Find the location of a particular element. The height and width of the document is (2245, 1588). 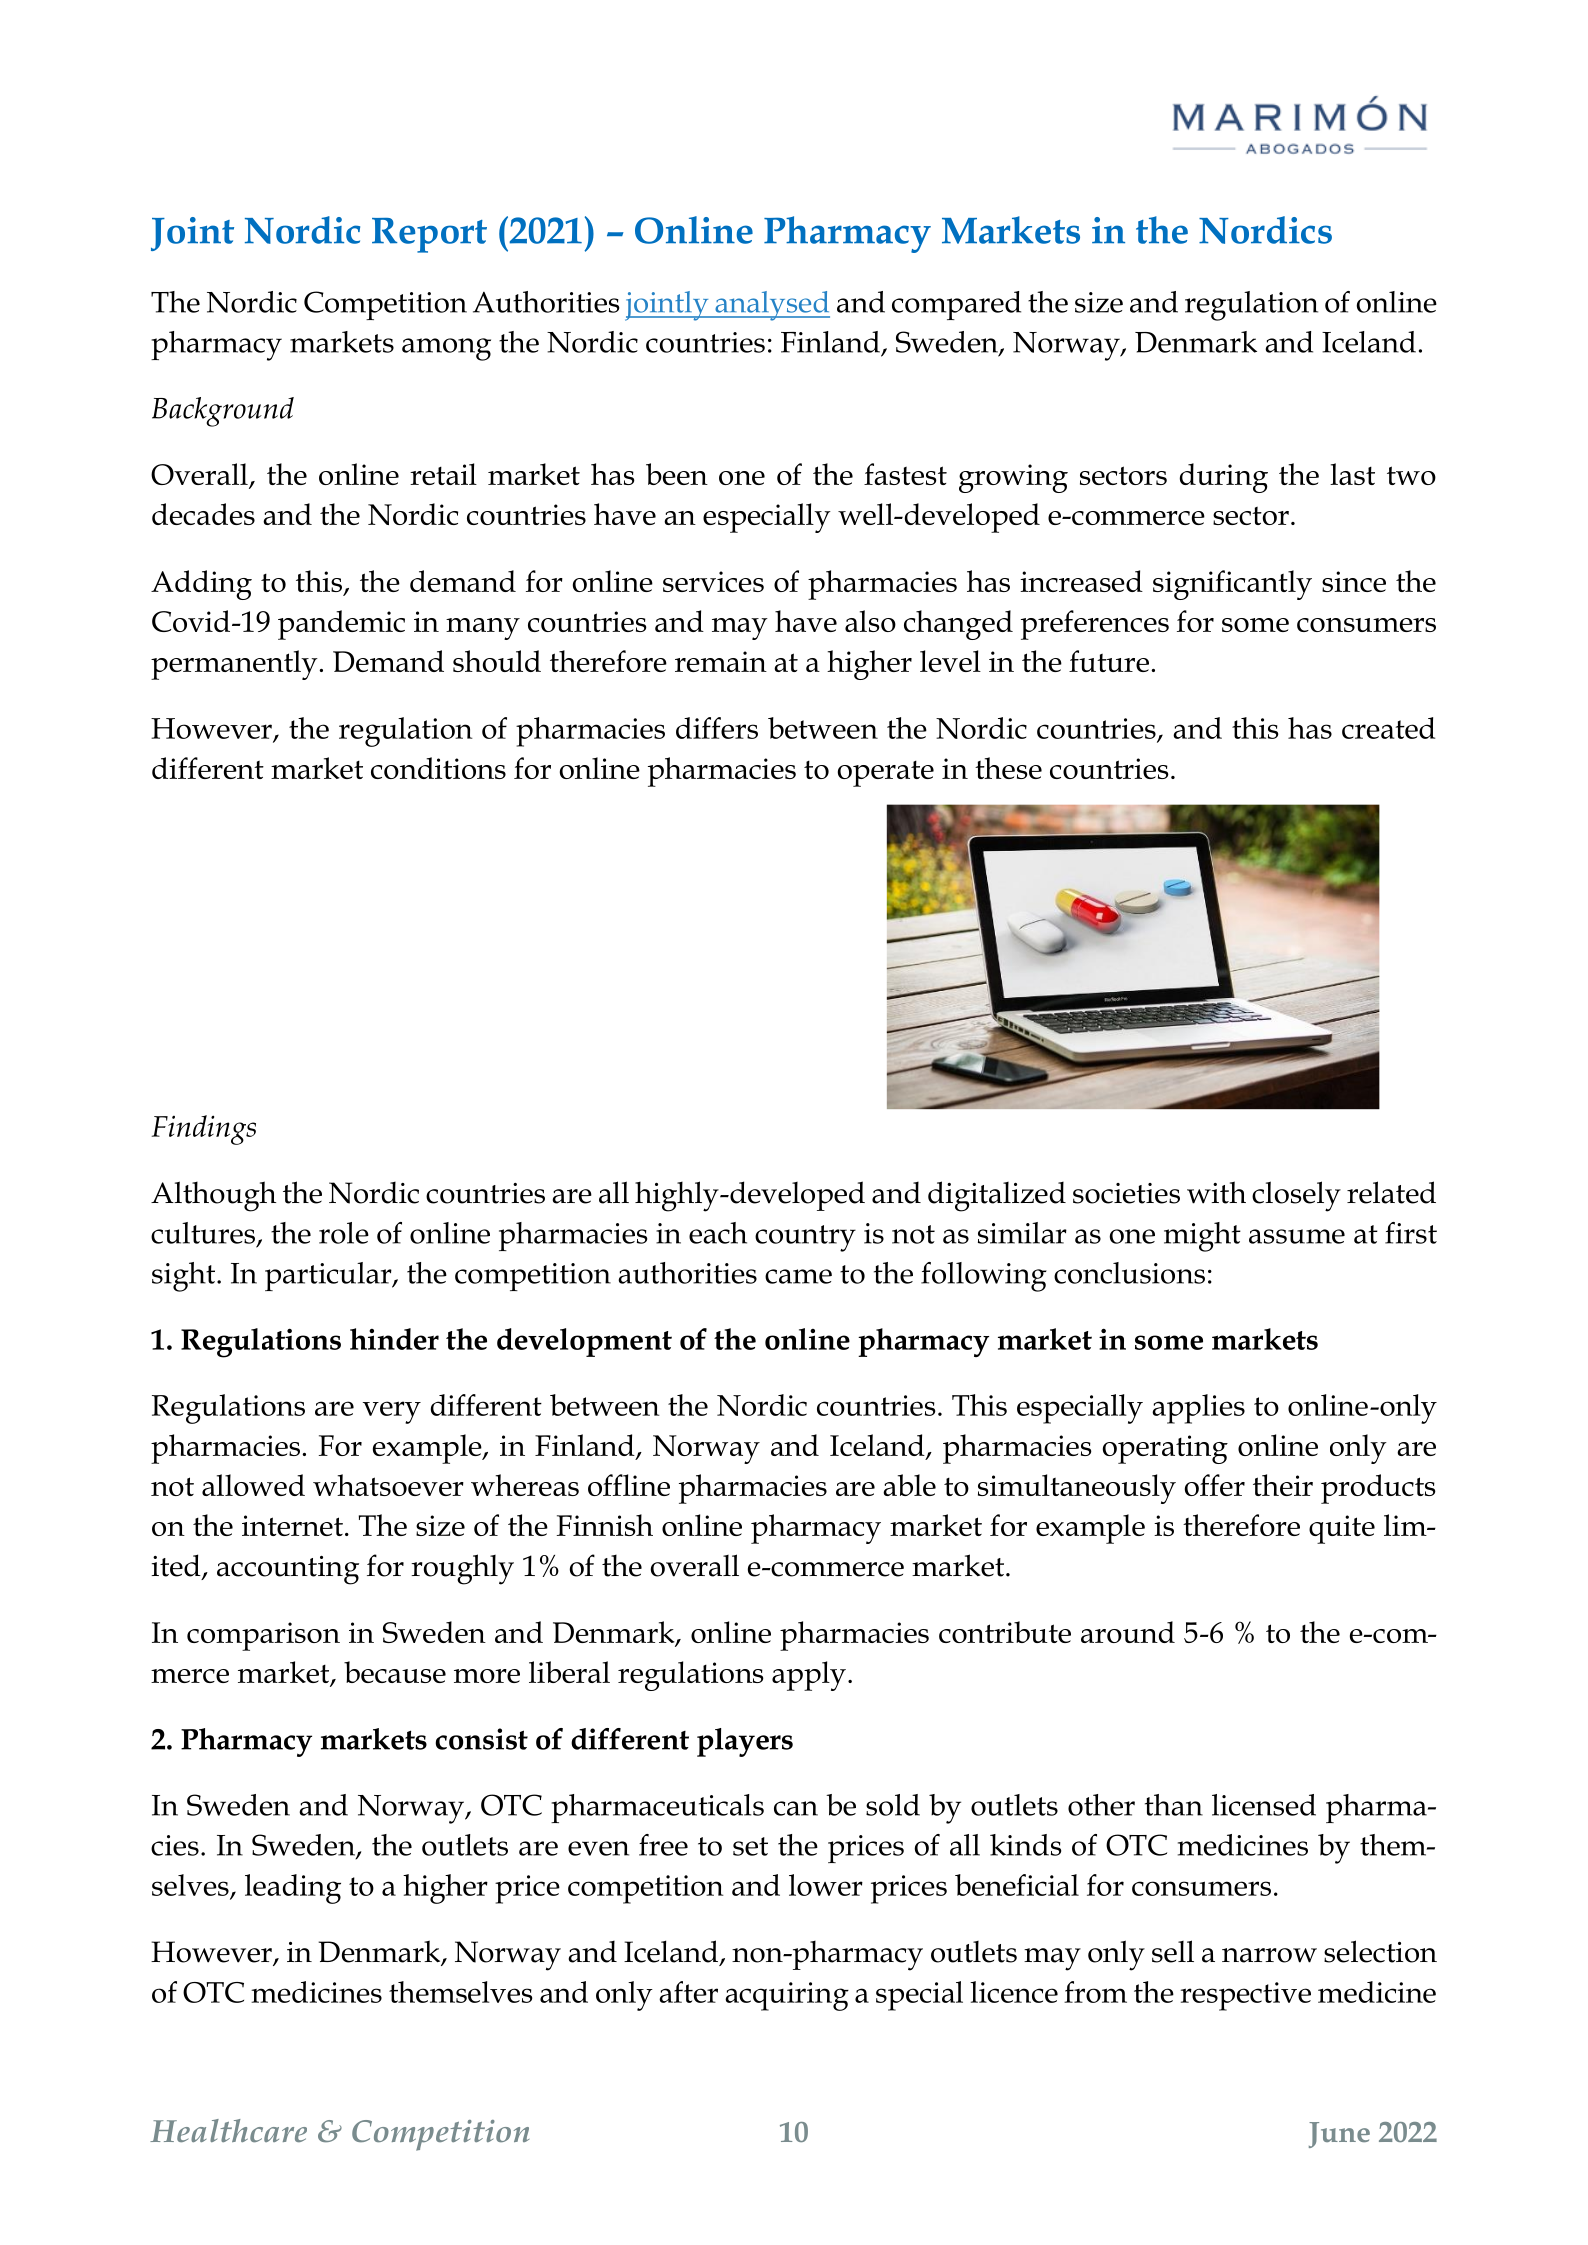

analysed is located at coordinates (771, 306).
